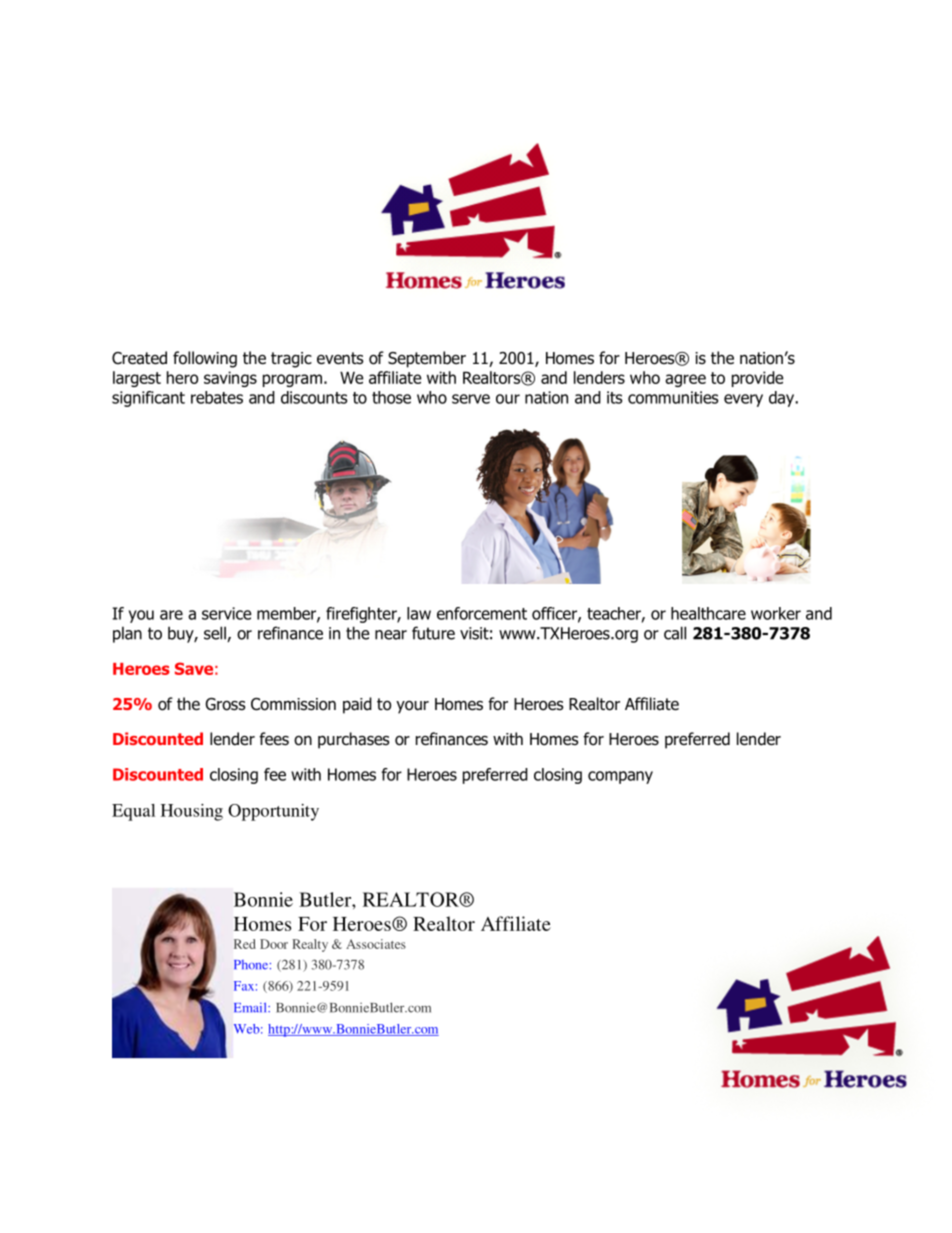 The image size is (952, 1233). What do you see at coordinates (251, 1007) in the document?
I see `Email` at bounding box center [251, 1007].
